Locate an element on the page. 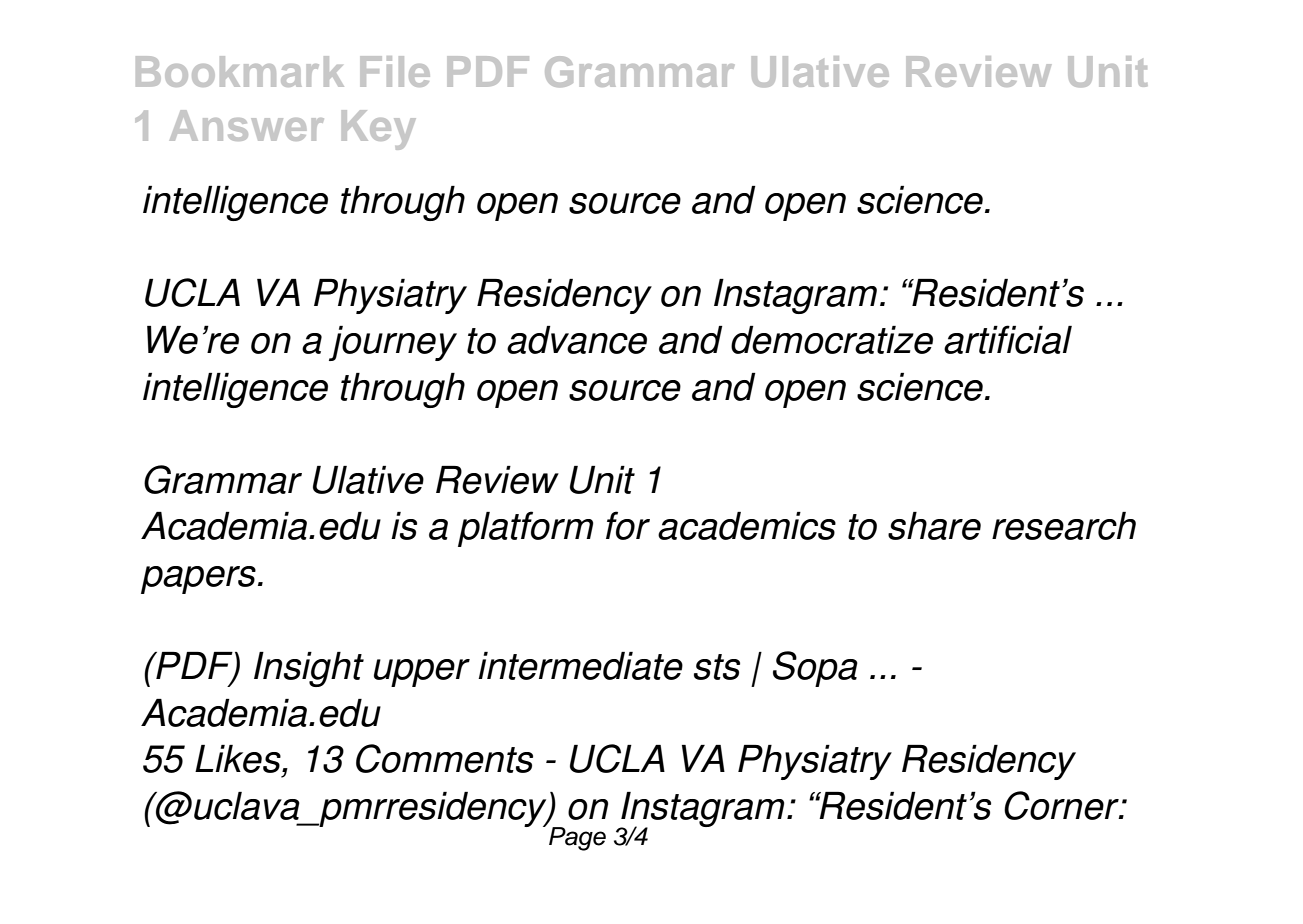  intermediate is located at coordinates (580, 666).
